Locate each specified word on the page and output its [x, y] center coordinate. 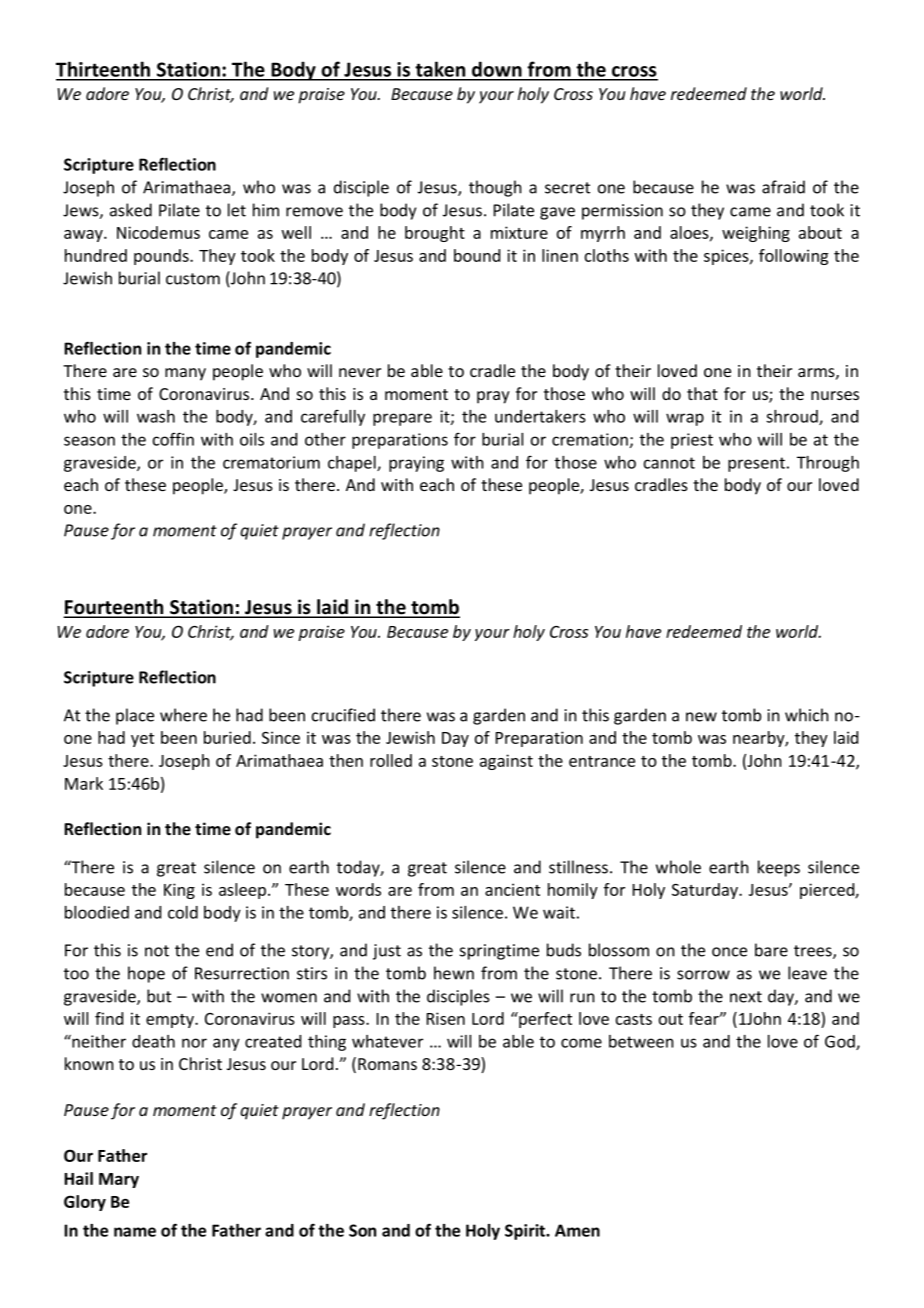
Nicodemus [158, 232]
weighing [756, 234]
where [183, 715]
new [701, 717]
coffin [173, 439]
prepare [402, 419]
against [506, 762]
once [729, 952]
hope [146, 974]
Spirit [526, 1232]
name [135, 1232]
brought [435, 234]
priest [692, 441]
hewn [454, 973]
